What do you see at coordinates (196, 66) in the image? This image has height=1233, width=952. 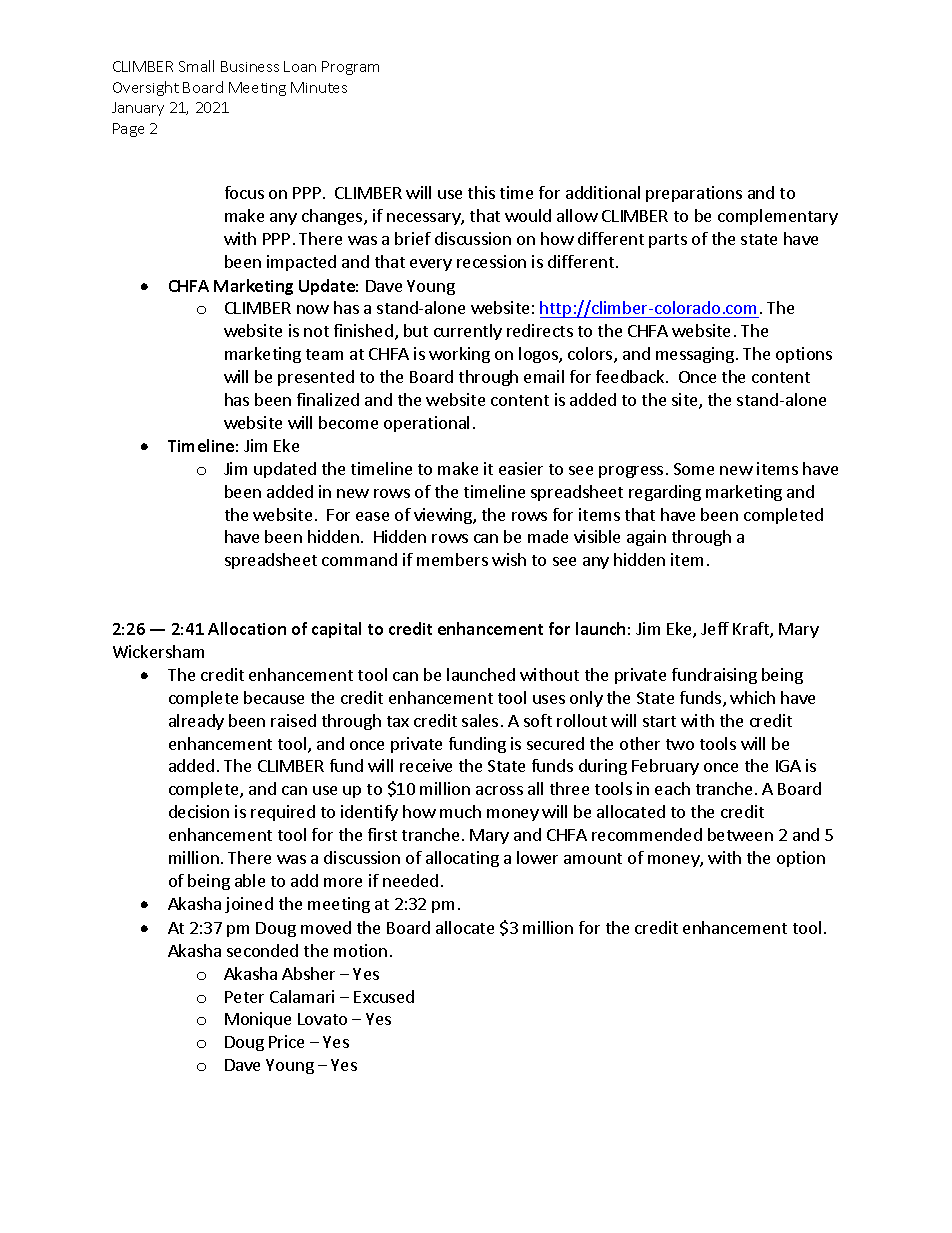 I see `Small` at bounding box center [196, 66].
